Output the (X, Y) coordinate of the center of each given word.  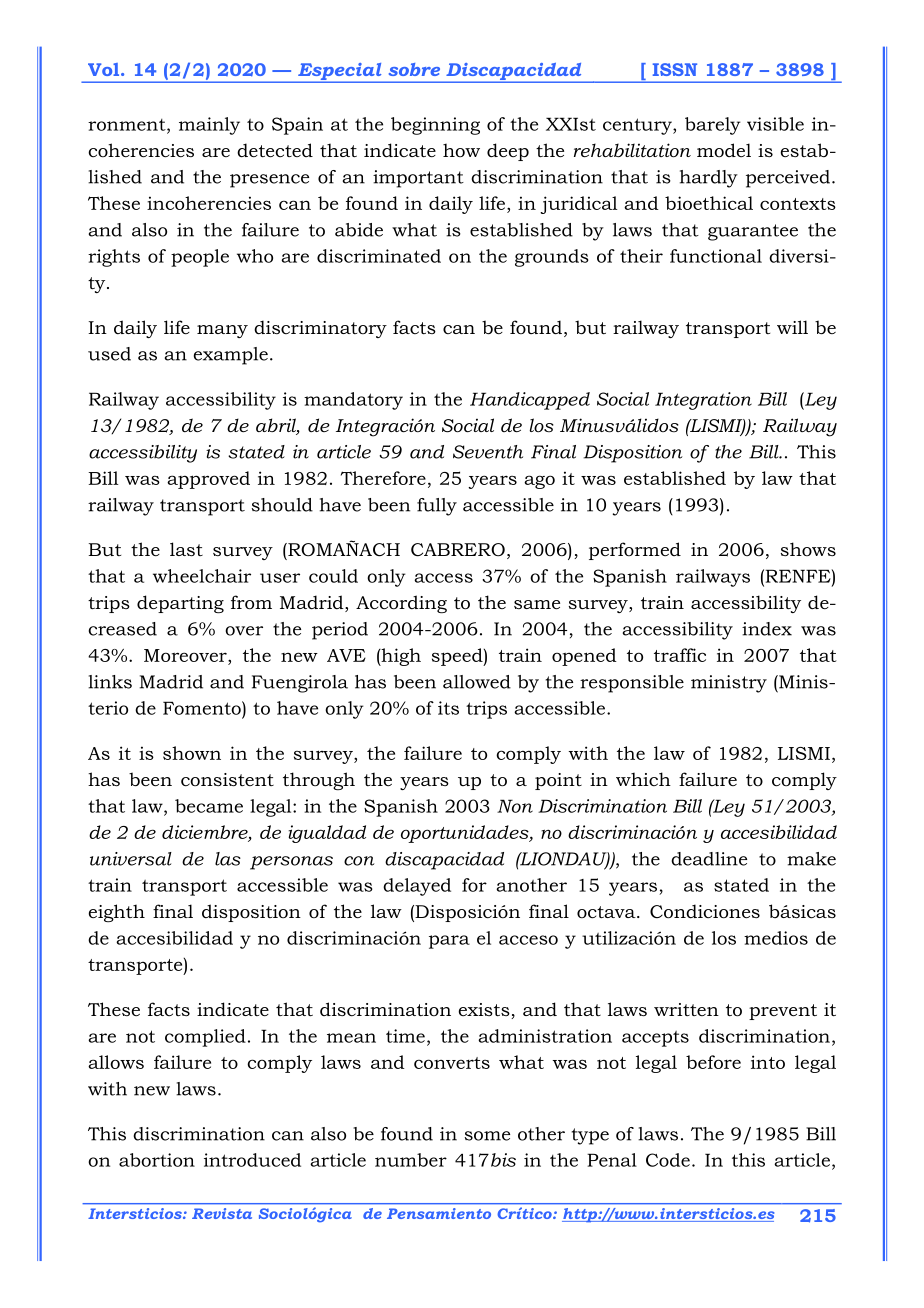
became (209, 806)
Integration (703, 401)
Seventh (488, 452)
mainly (209, 126)
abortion (157, 1160)
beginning (435, 126)
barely (713, 126)
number (411, 1160)
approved (208, 480)
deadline (709, 859)
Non (515, 806)
